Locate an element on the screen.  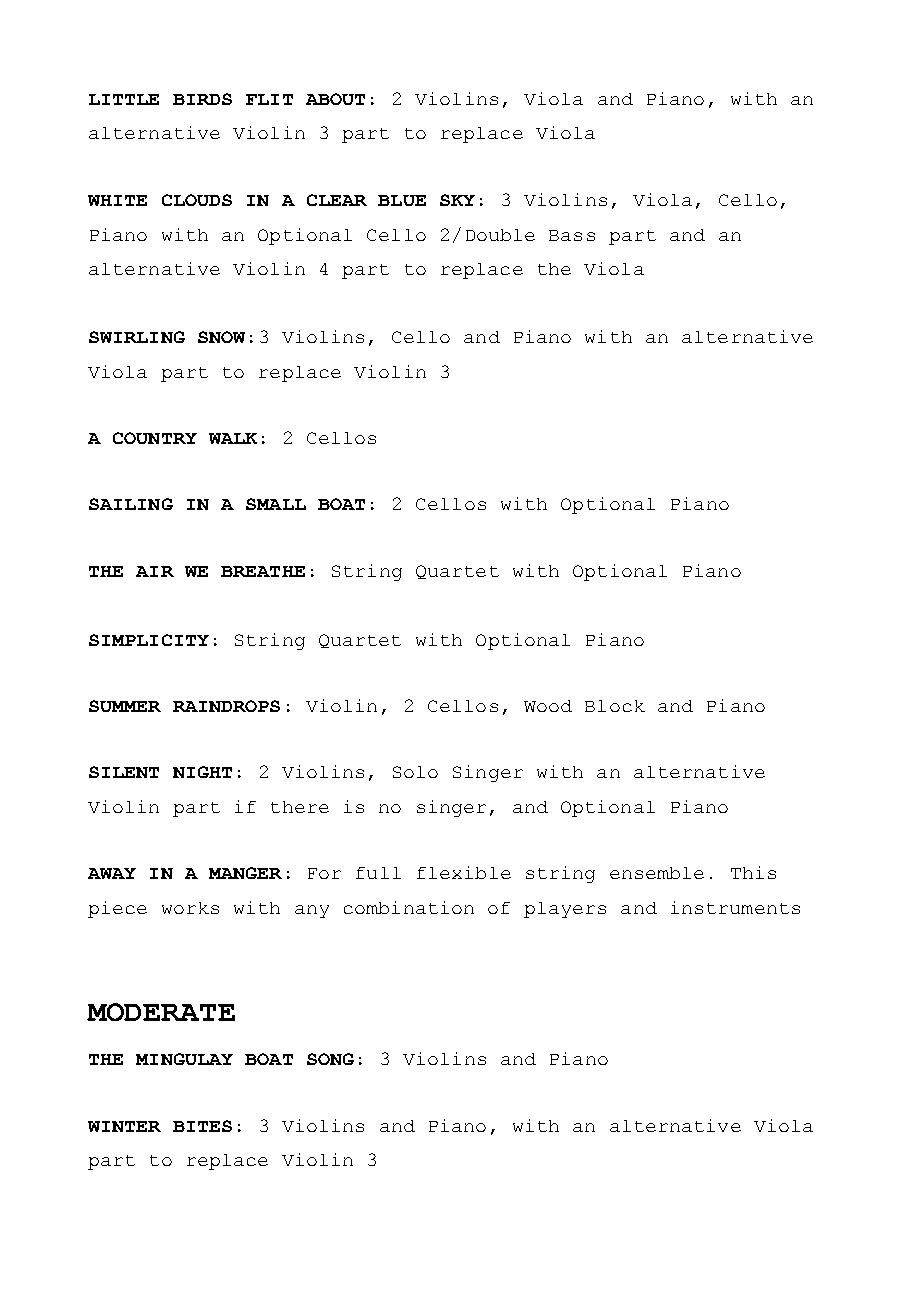
SONG is located at coordinates (330, 1059).
